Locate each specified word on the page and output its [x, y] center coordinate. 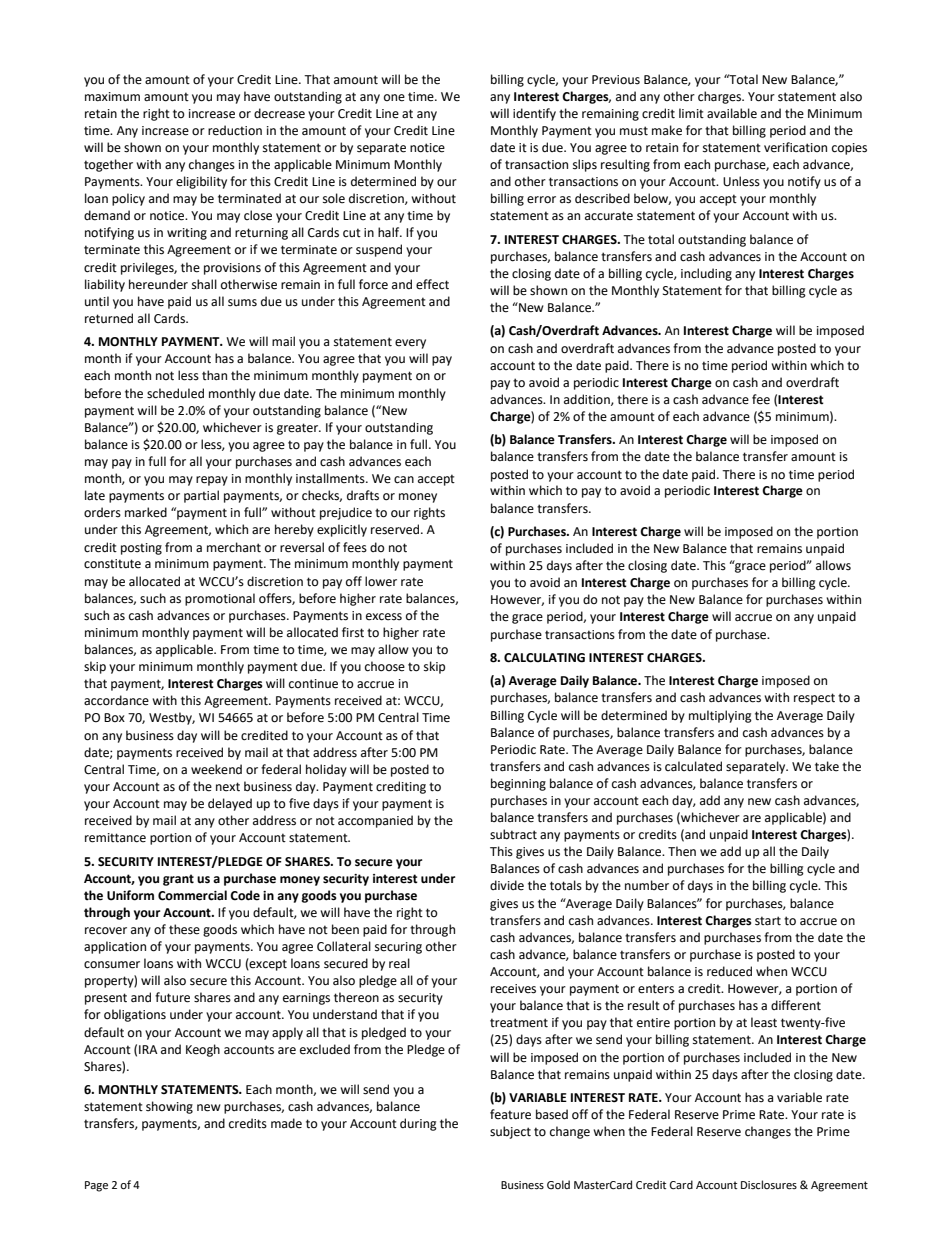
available [732, 113]
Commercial [192, 895]
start [768, 921]
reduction [235, 130]
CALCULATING [544, 658]
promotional [220, 599]
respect [814, 699]
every [410, 344]
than [214, 375]
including [706, 274]
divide [507, 885]
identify [534, 114]
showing [169, 1107]
